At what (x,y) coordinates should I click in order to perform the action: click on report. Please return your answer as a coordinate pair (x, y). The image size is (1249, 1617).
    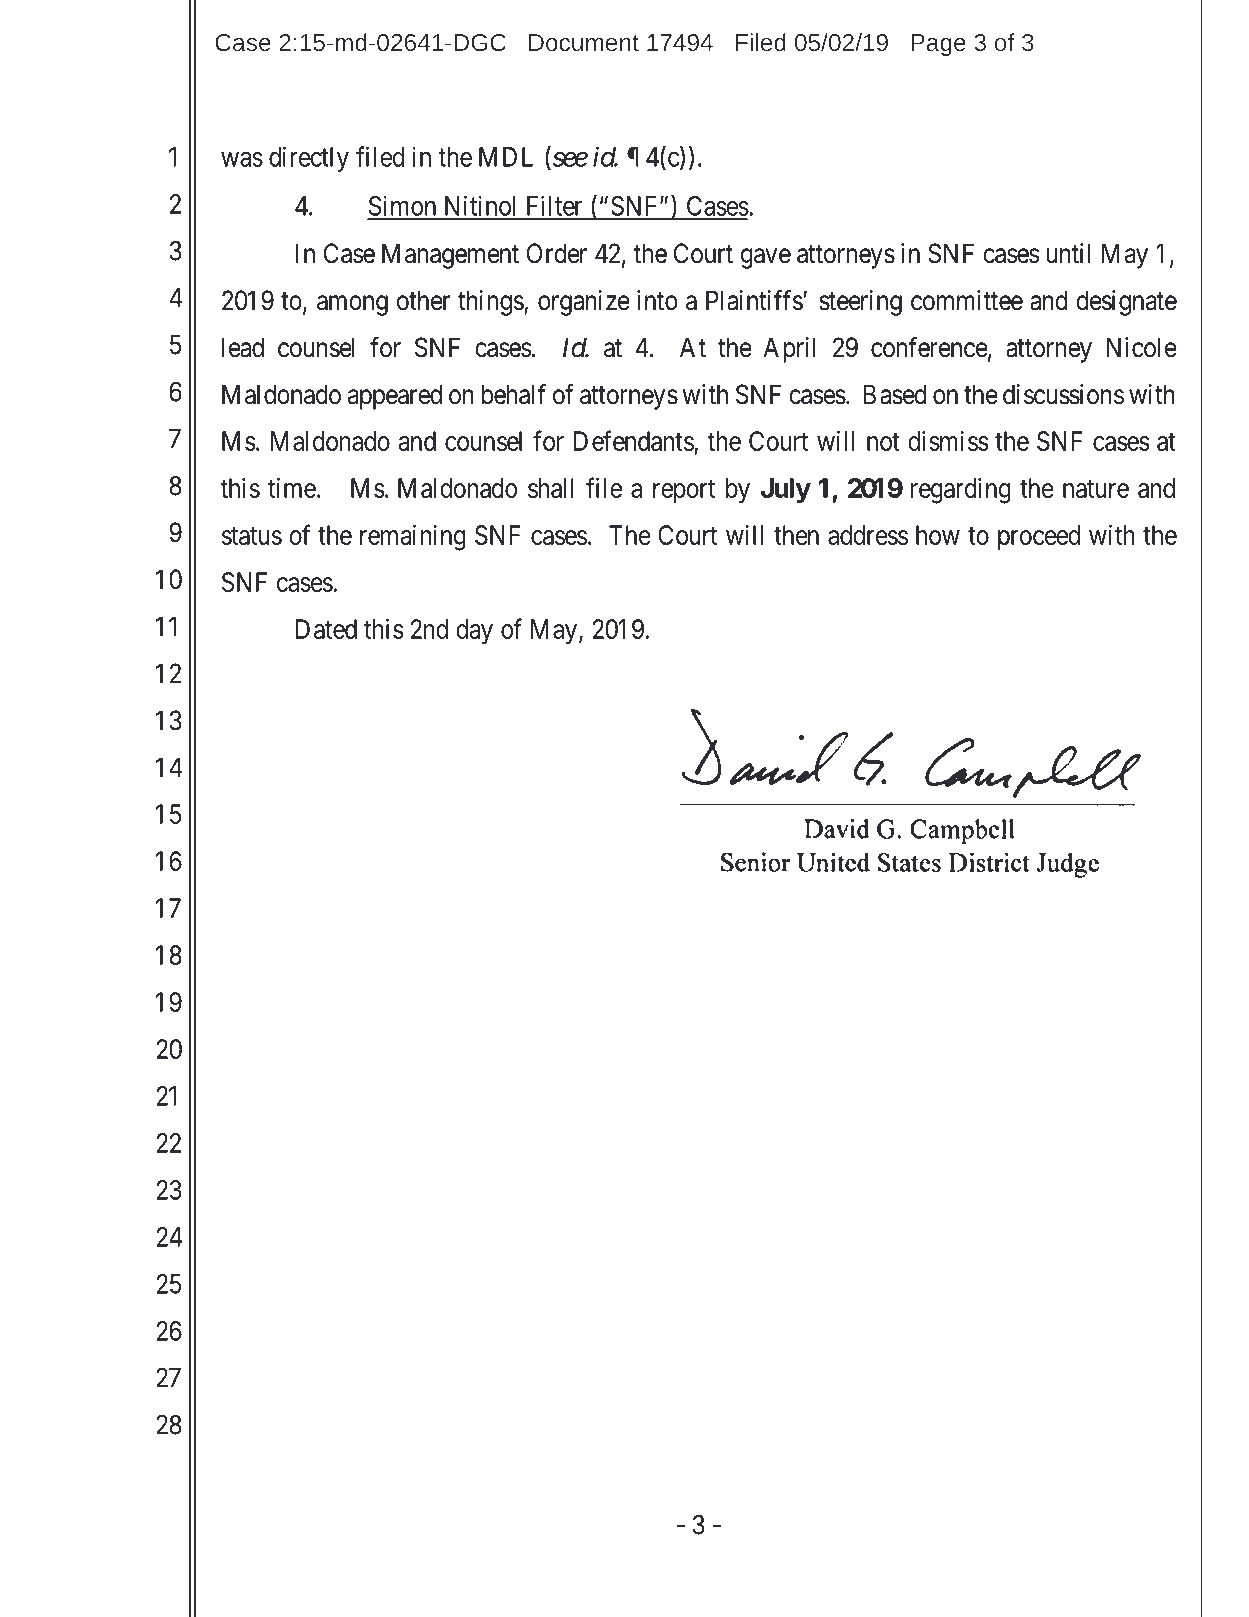
    Looking at the image, I should click on (684, 491).
